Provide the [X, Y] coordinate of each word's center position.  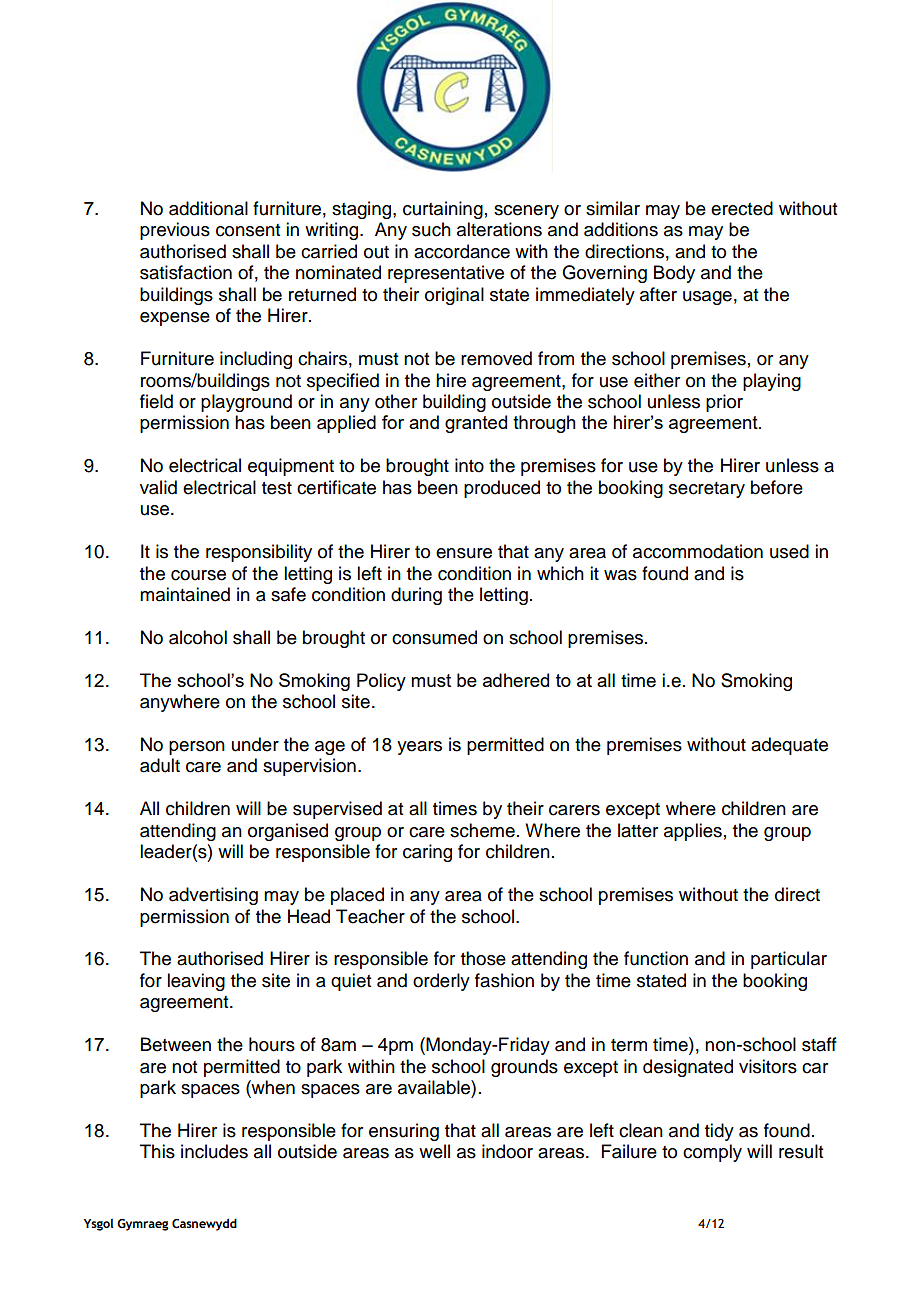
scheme [482, 830]
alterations [499, 229]
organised [288, 832]
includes [214, 1151]
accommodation [698, 551]
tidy [719, 1132]
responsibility [259, 553]
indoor [507, 1151]
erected [742, 208]
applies [693, 832]
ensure [464, 553]
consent [248, 230]
